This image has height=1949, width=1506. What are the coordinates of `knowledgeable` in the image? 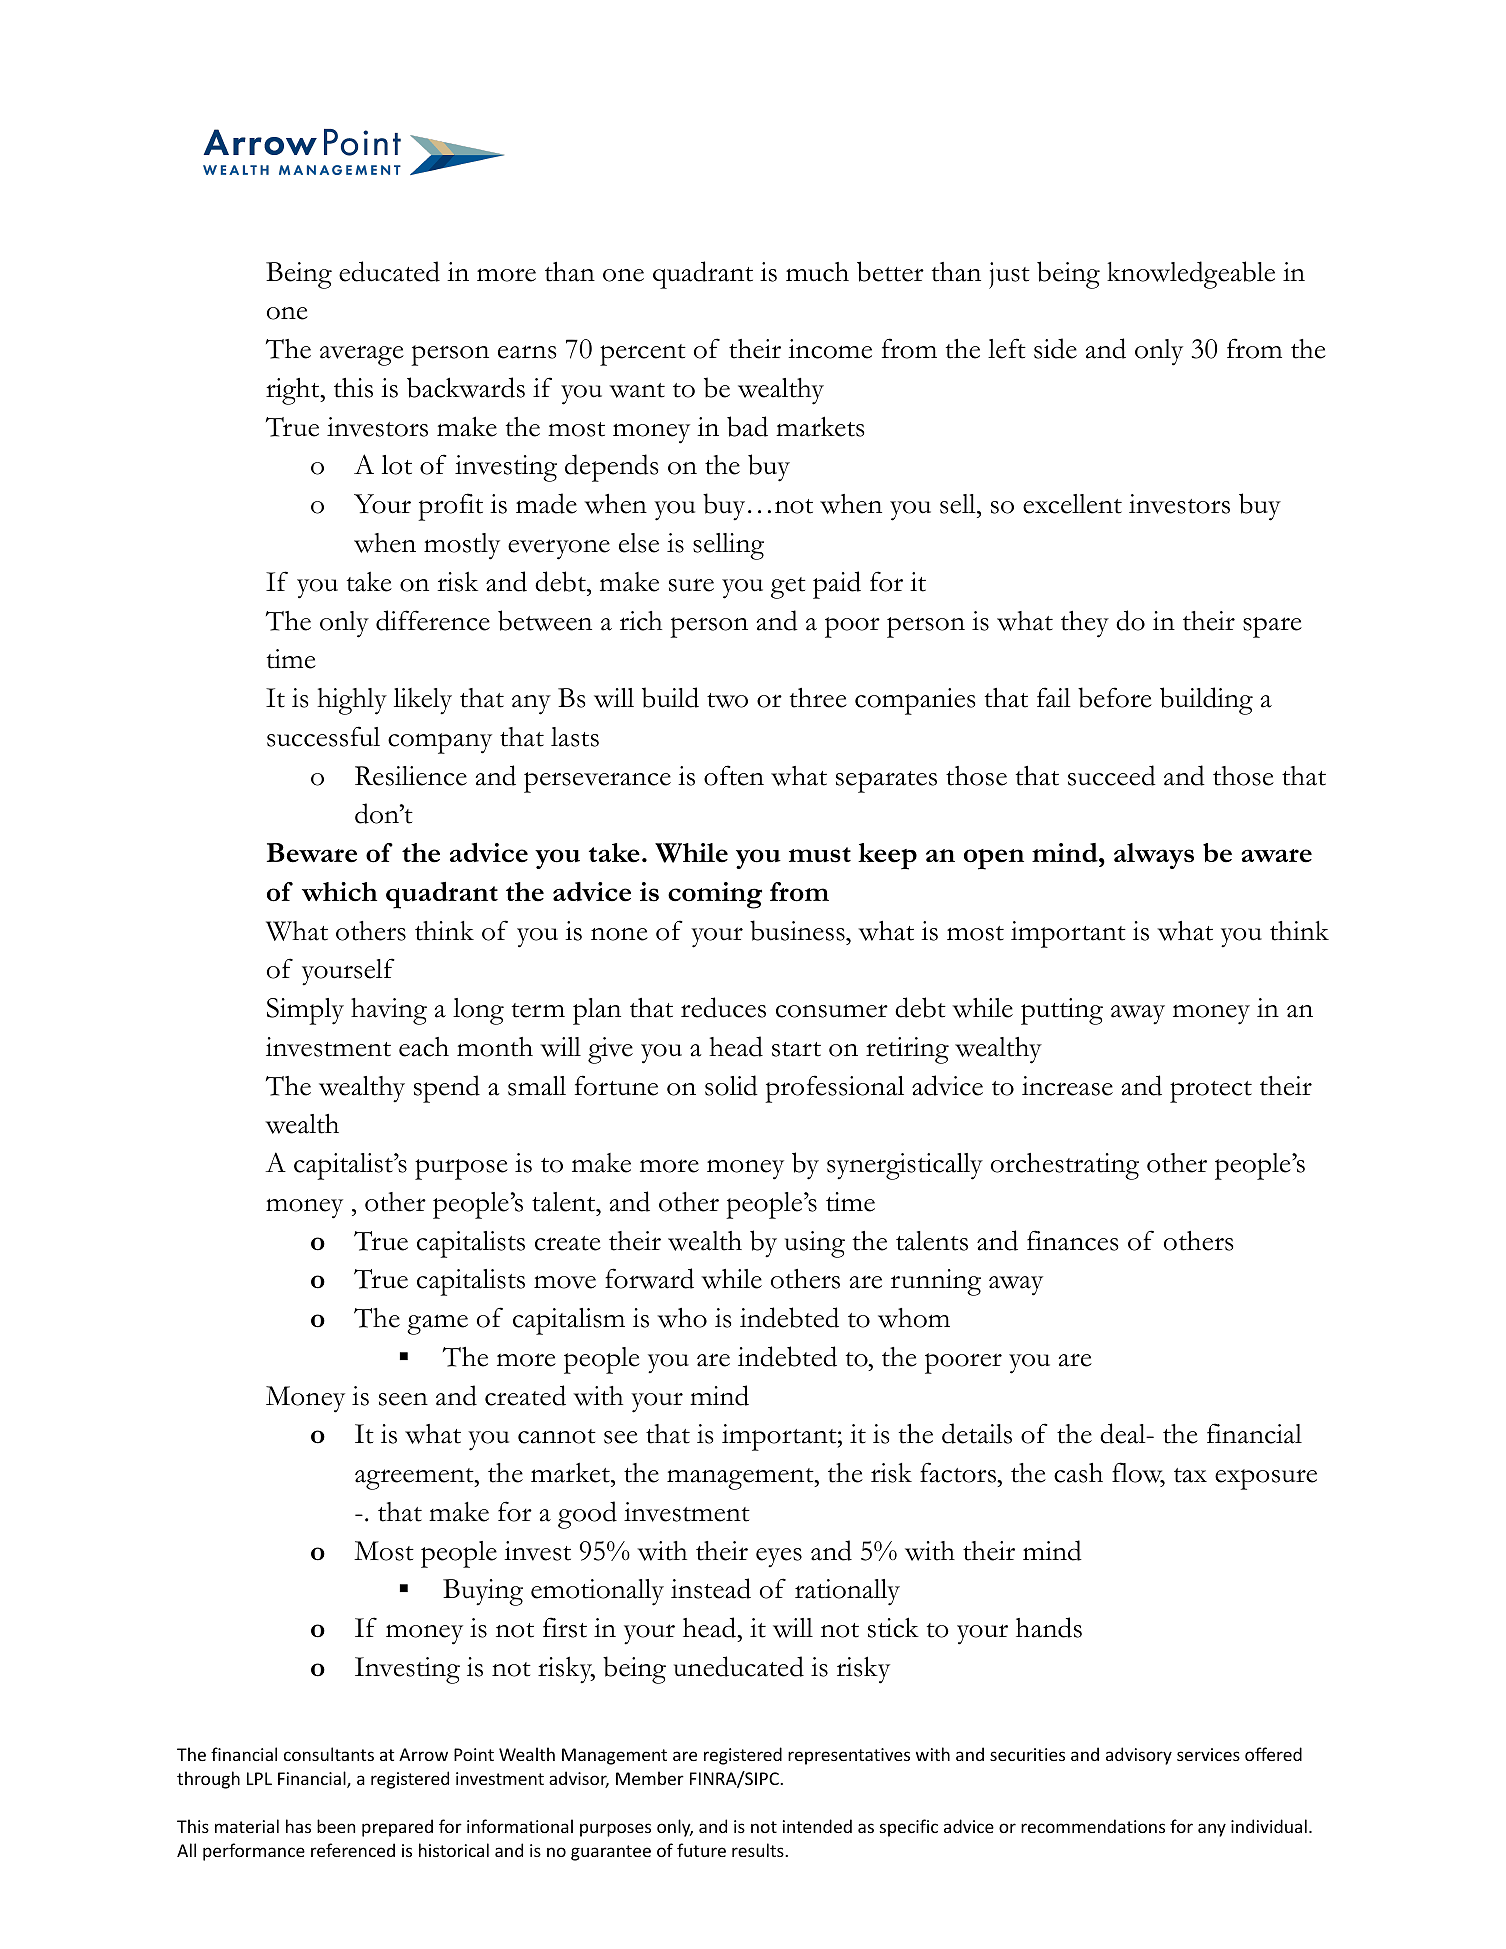 It's located at (1191, 275).
